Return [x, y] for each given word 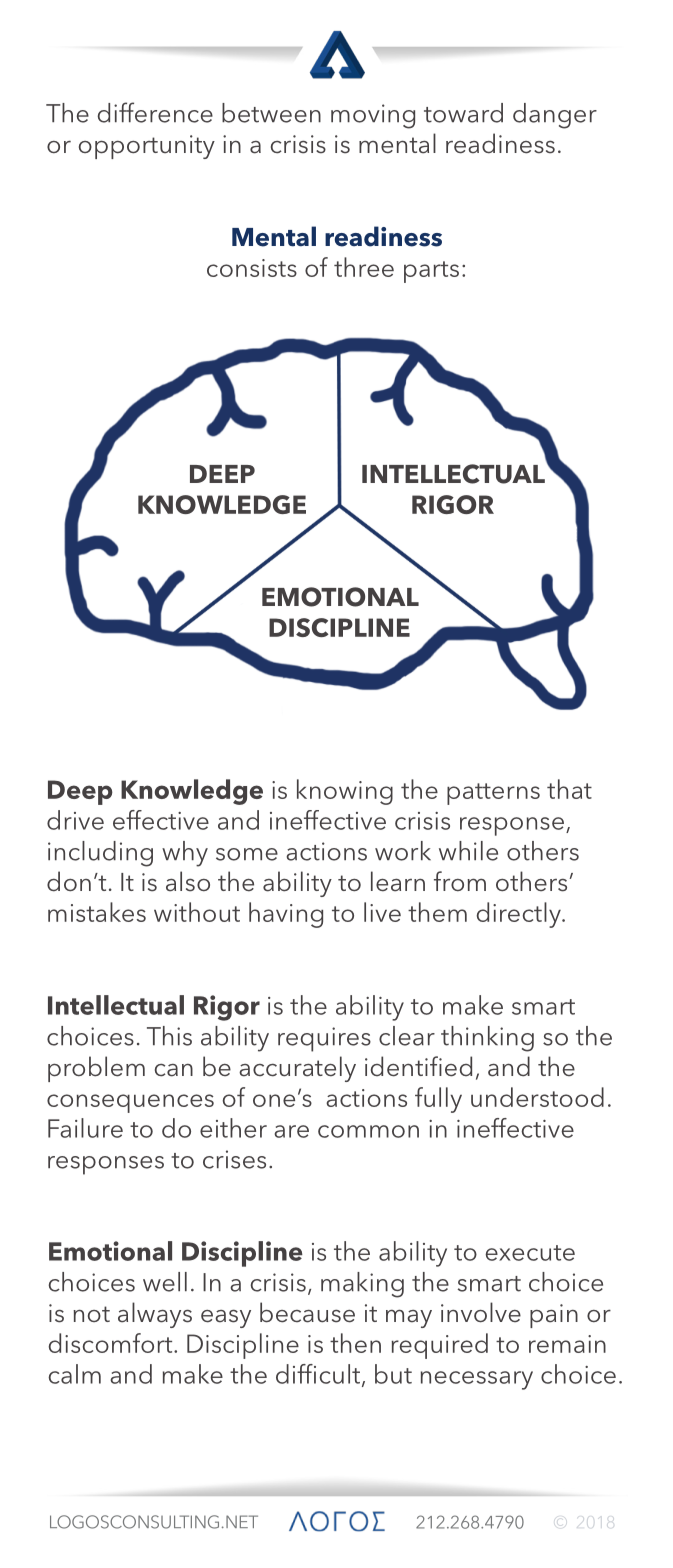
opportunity [147, 147]
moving [373, 116]
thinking [487, 1039]
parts [431, 272]
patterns [493, 794]
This [169, 1036]
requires [324, 1039]
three [364, 267]
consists [252, 268]
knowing [345, 792]
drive [75, 820]
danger [555, 116]
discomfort [111, 1343]
